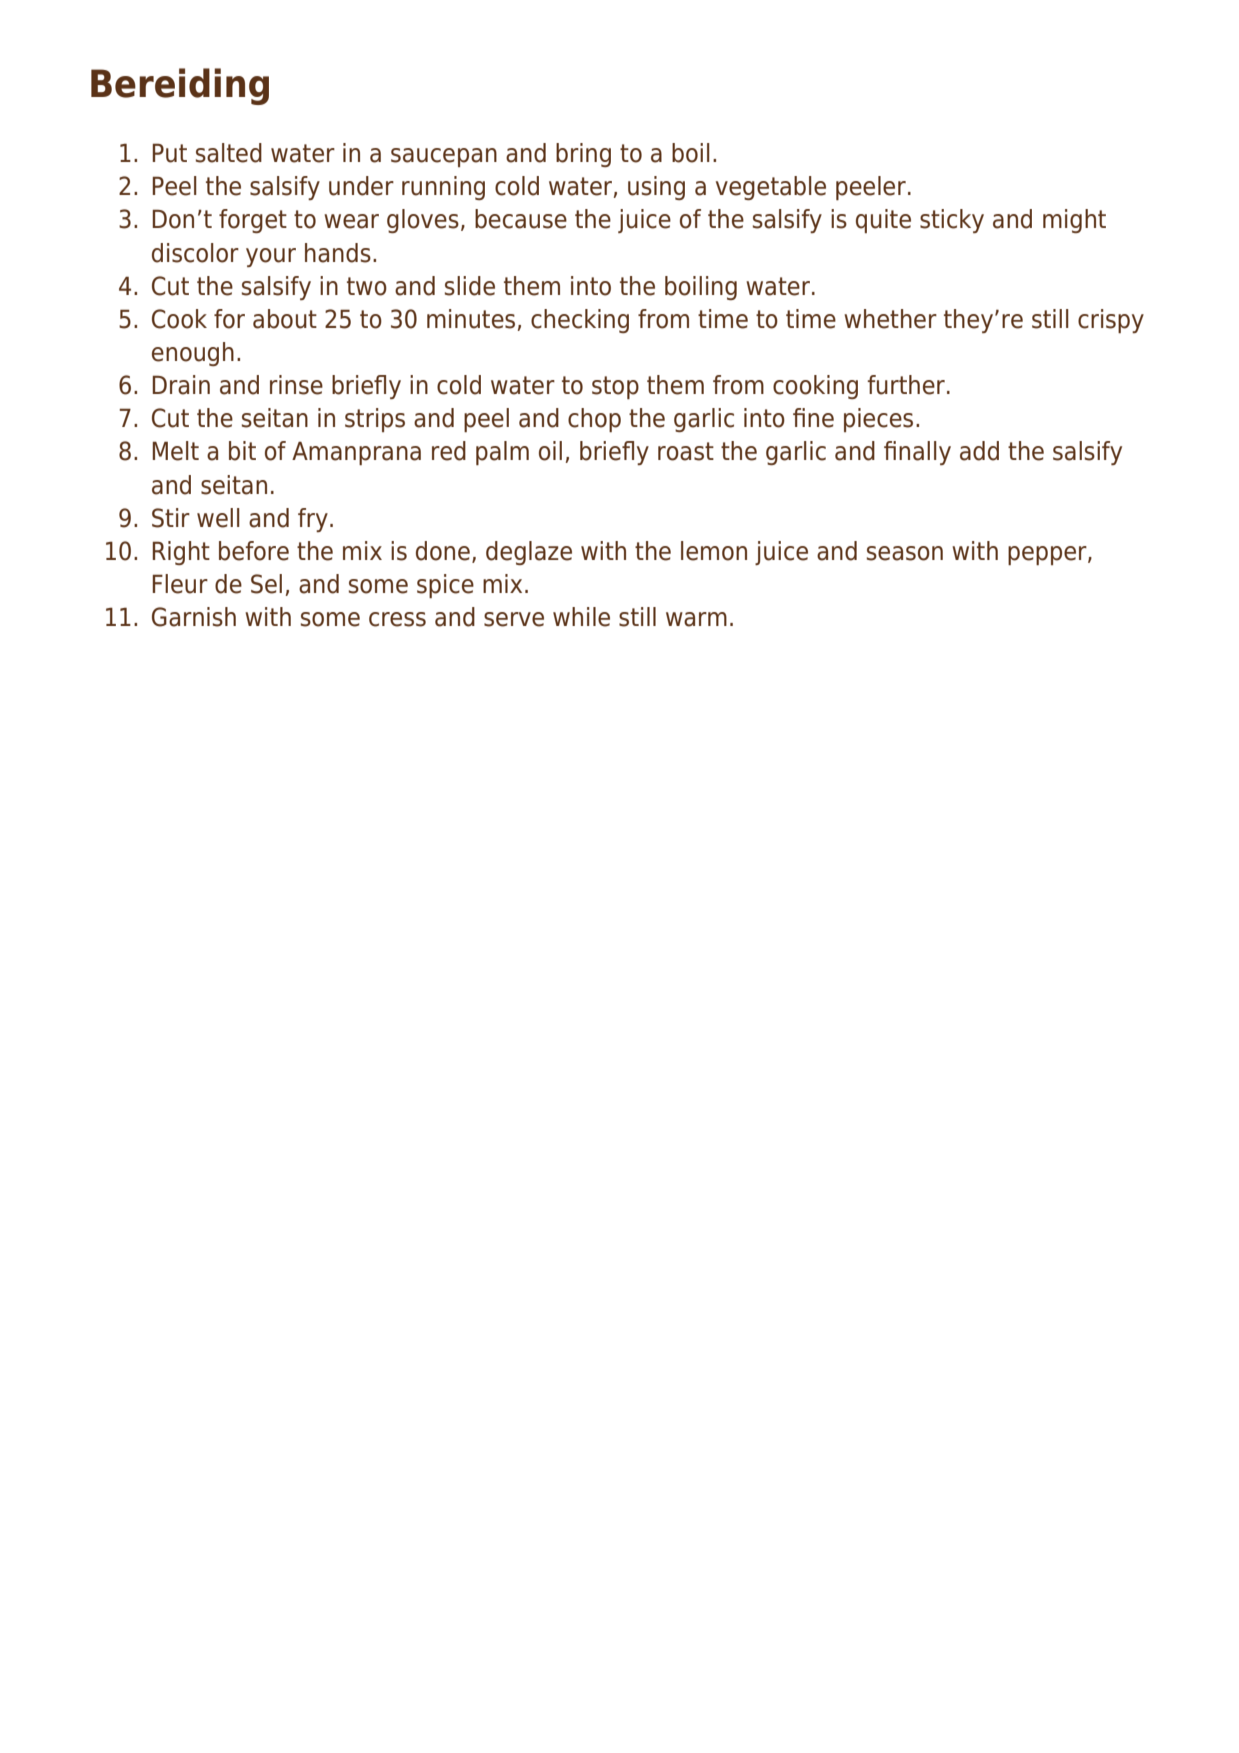 The height and width of the screenshot is (1753, 1239). What do you see at coordinates (979, 451) in the screenshot?
I see `add` at bounding box center [979, 451].
